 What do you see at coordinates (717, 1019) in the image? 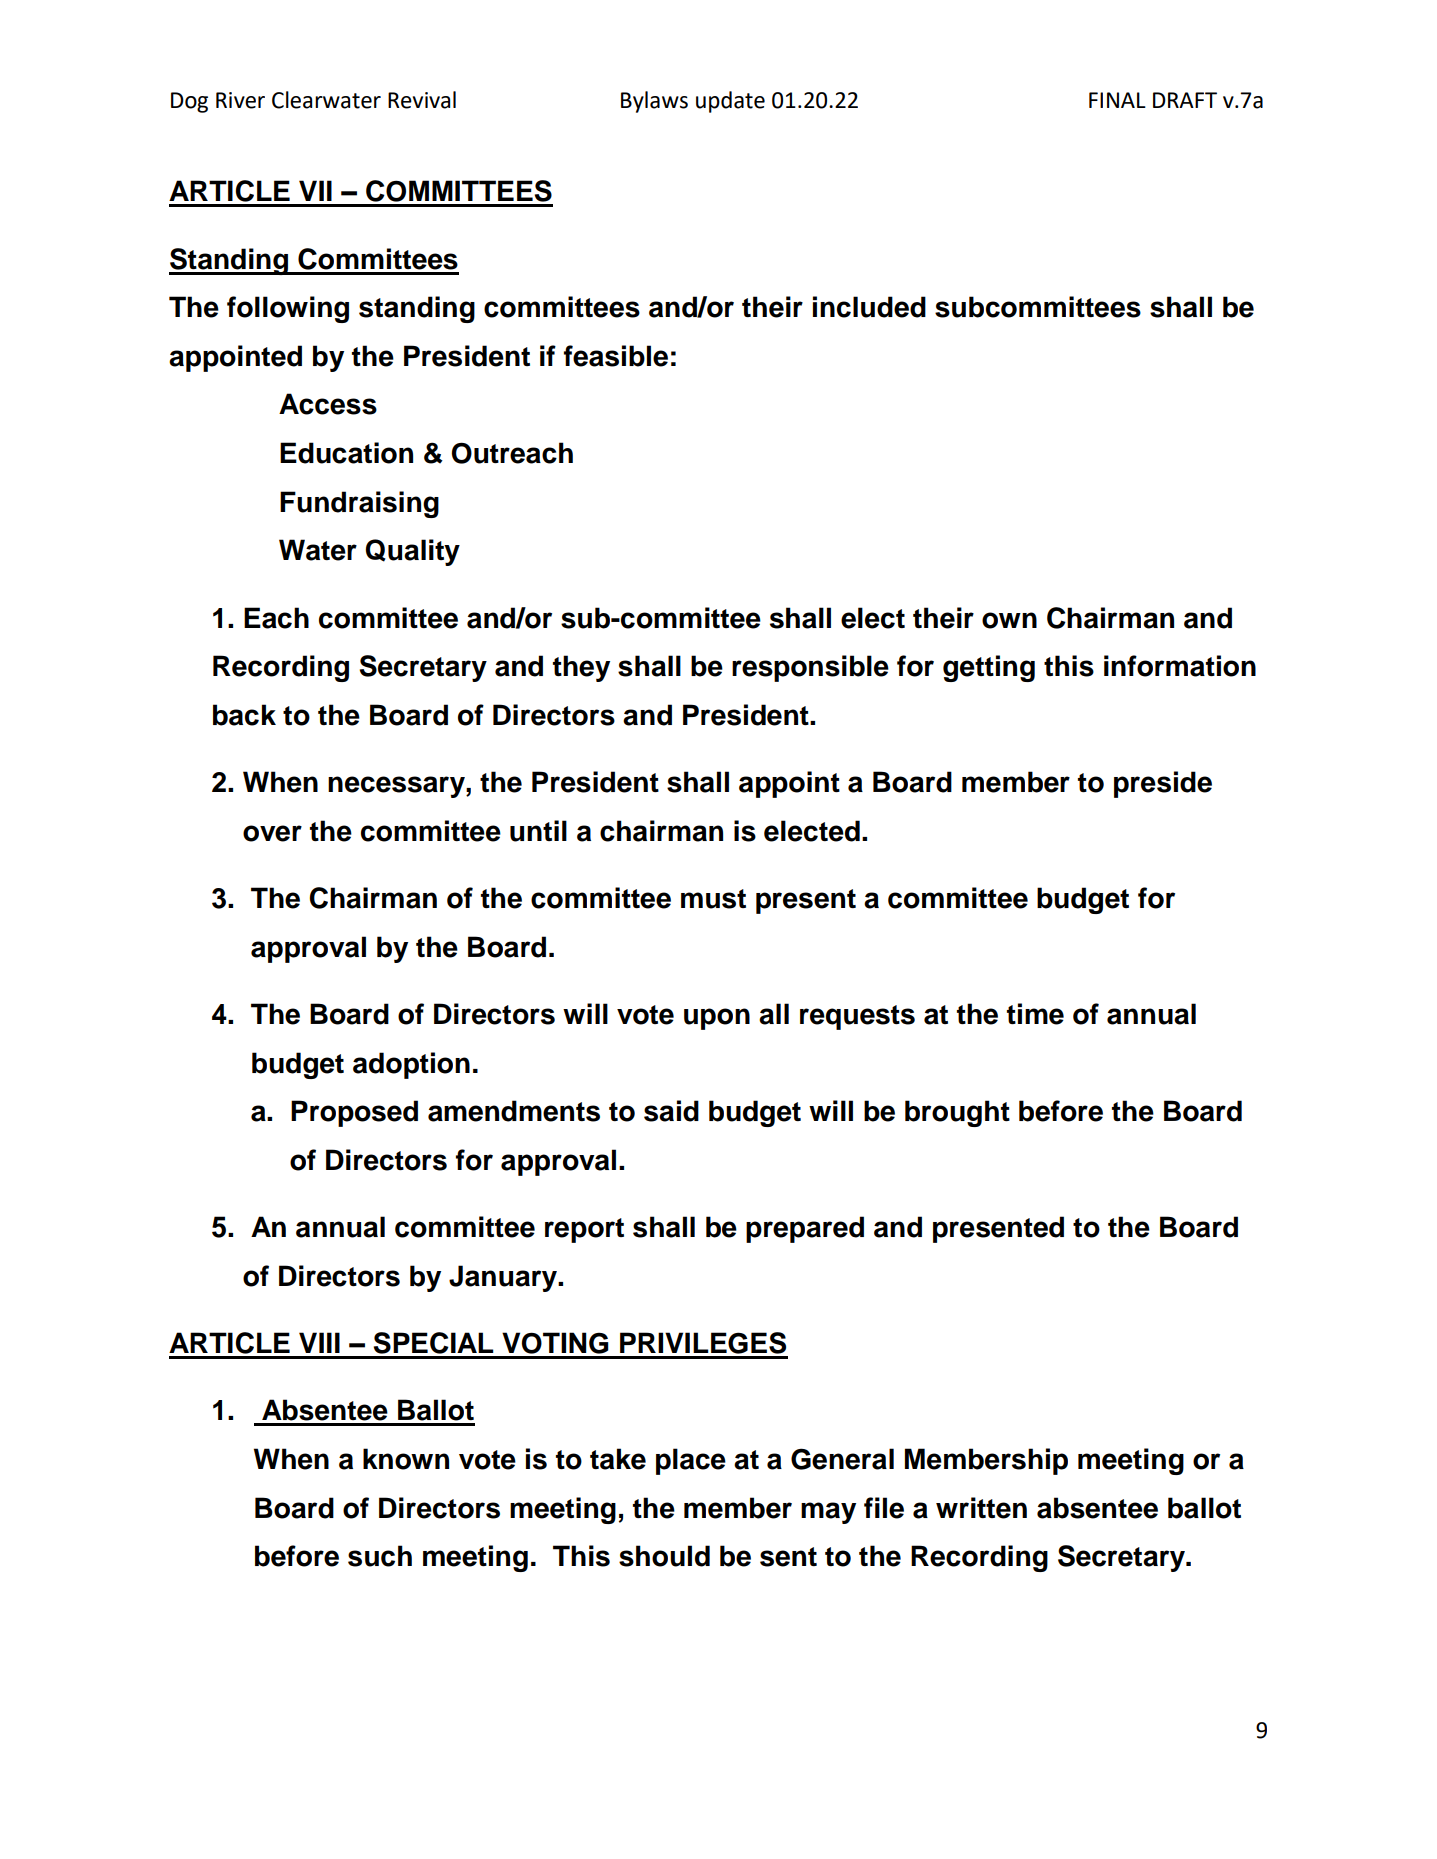
I see `upon` at bounding box center [717, 1019].
